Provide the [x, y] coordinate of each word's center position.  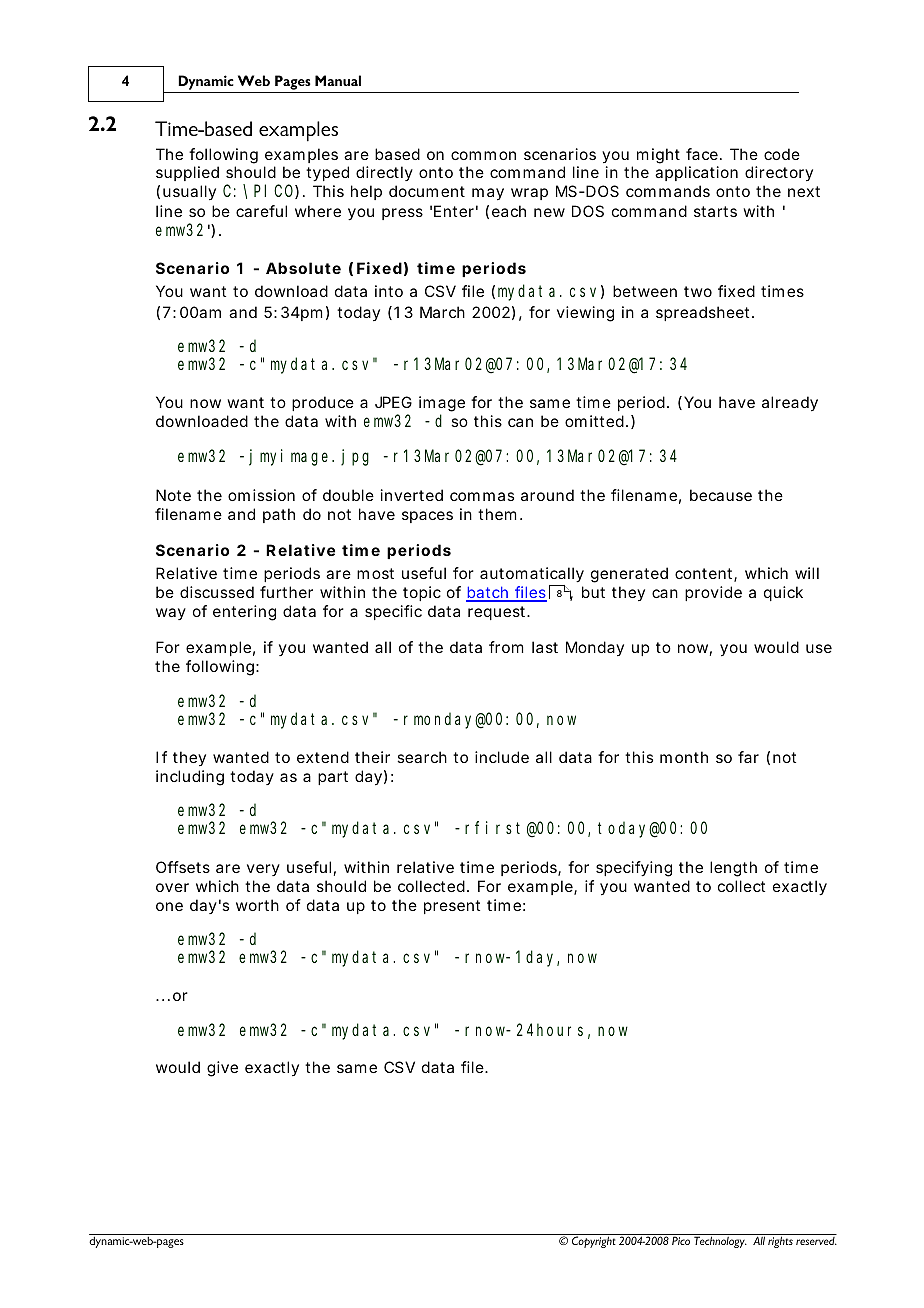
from [506, 647]
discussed [217, 592]
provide [713, 593]
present [452, 907]
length [733, 869]
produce [323, 403]
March [442, 312]
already [790, 404]
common [483, 155]
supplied [187, 173]
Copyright [594, 1242]
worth [257, 905]
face [703, 154]
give [222, 1069]
